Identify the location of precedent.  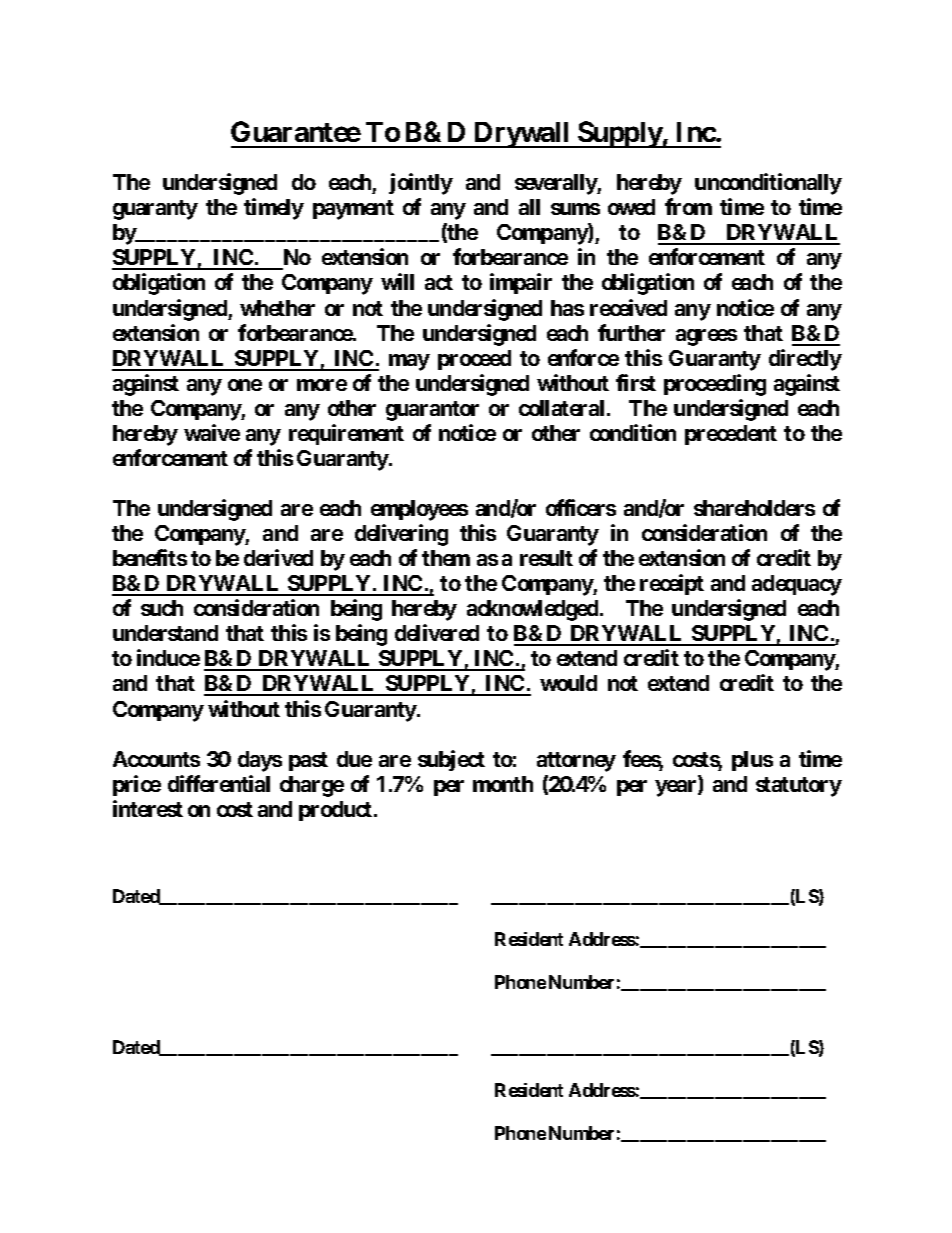
(731, 435).
